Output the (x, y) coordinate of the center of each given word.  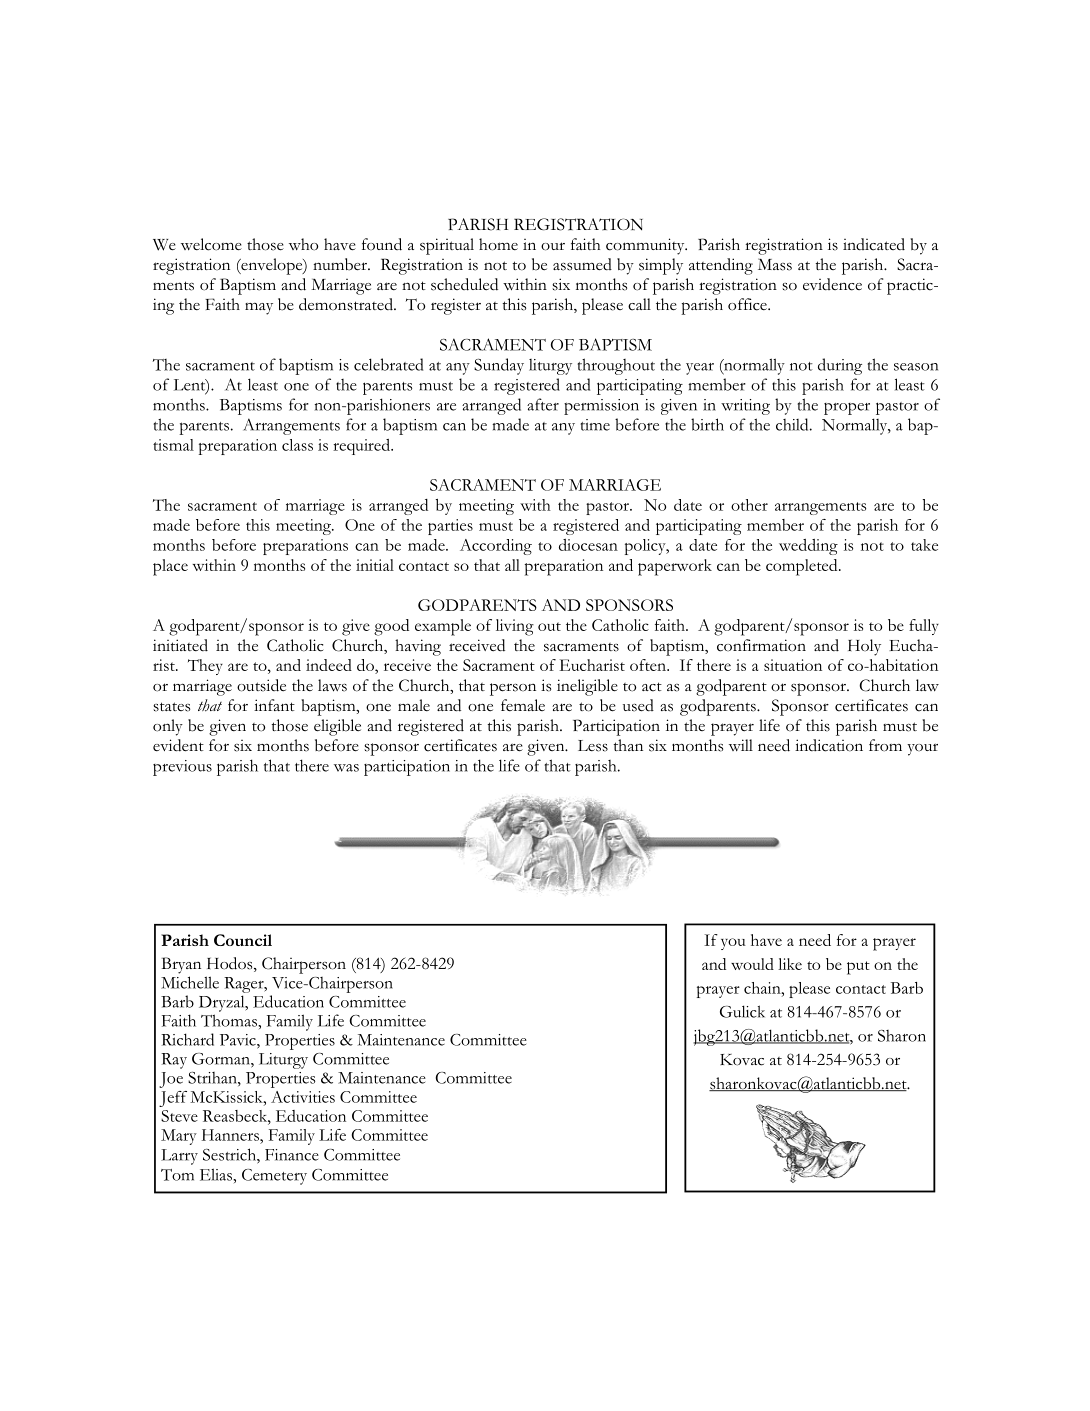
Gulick (742, 1011)
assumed (582, 264)
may (259, 309)
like (790, 964)
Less (593, 746)
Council (243, 940)
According (496, 547)
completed (803, 567)
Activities (303, 1097)
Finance (292, 1155)
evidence (832, 284)
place (170, 567)
